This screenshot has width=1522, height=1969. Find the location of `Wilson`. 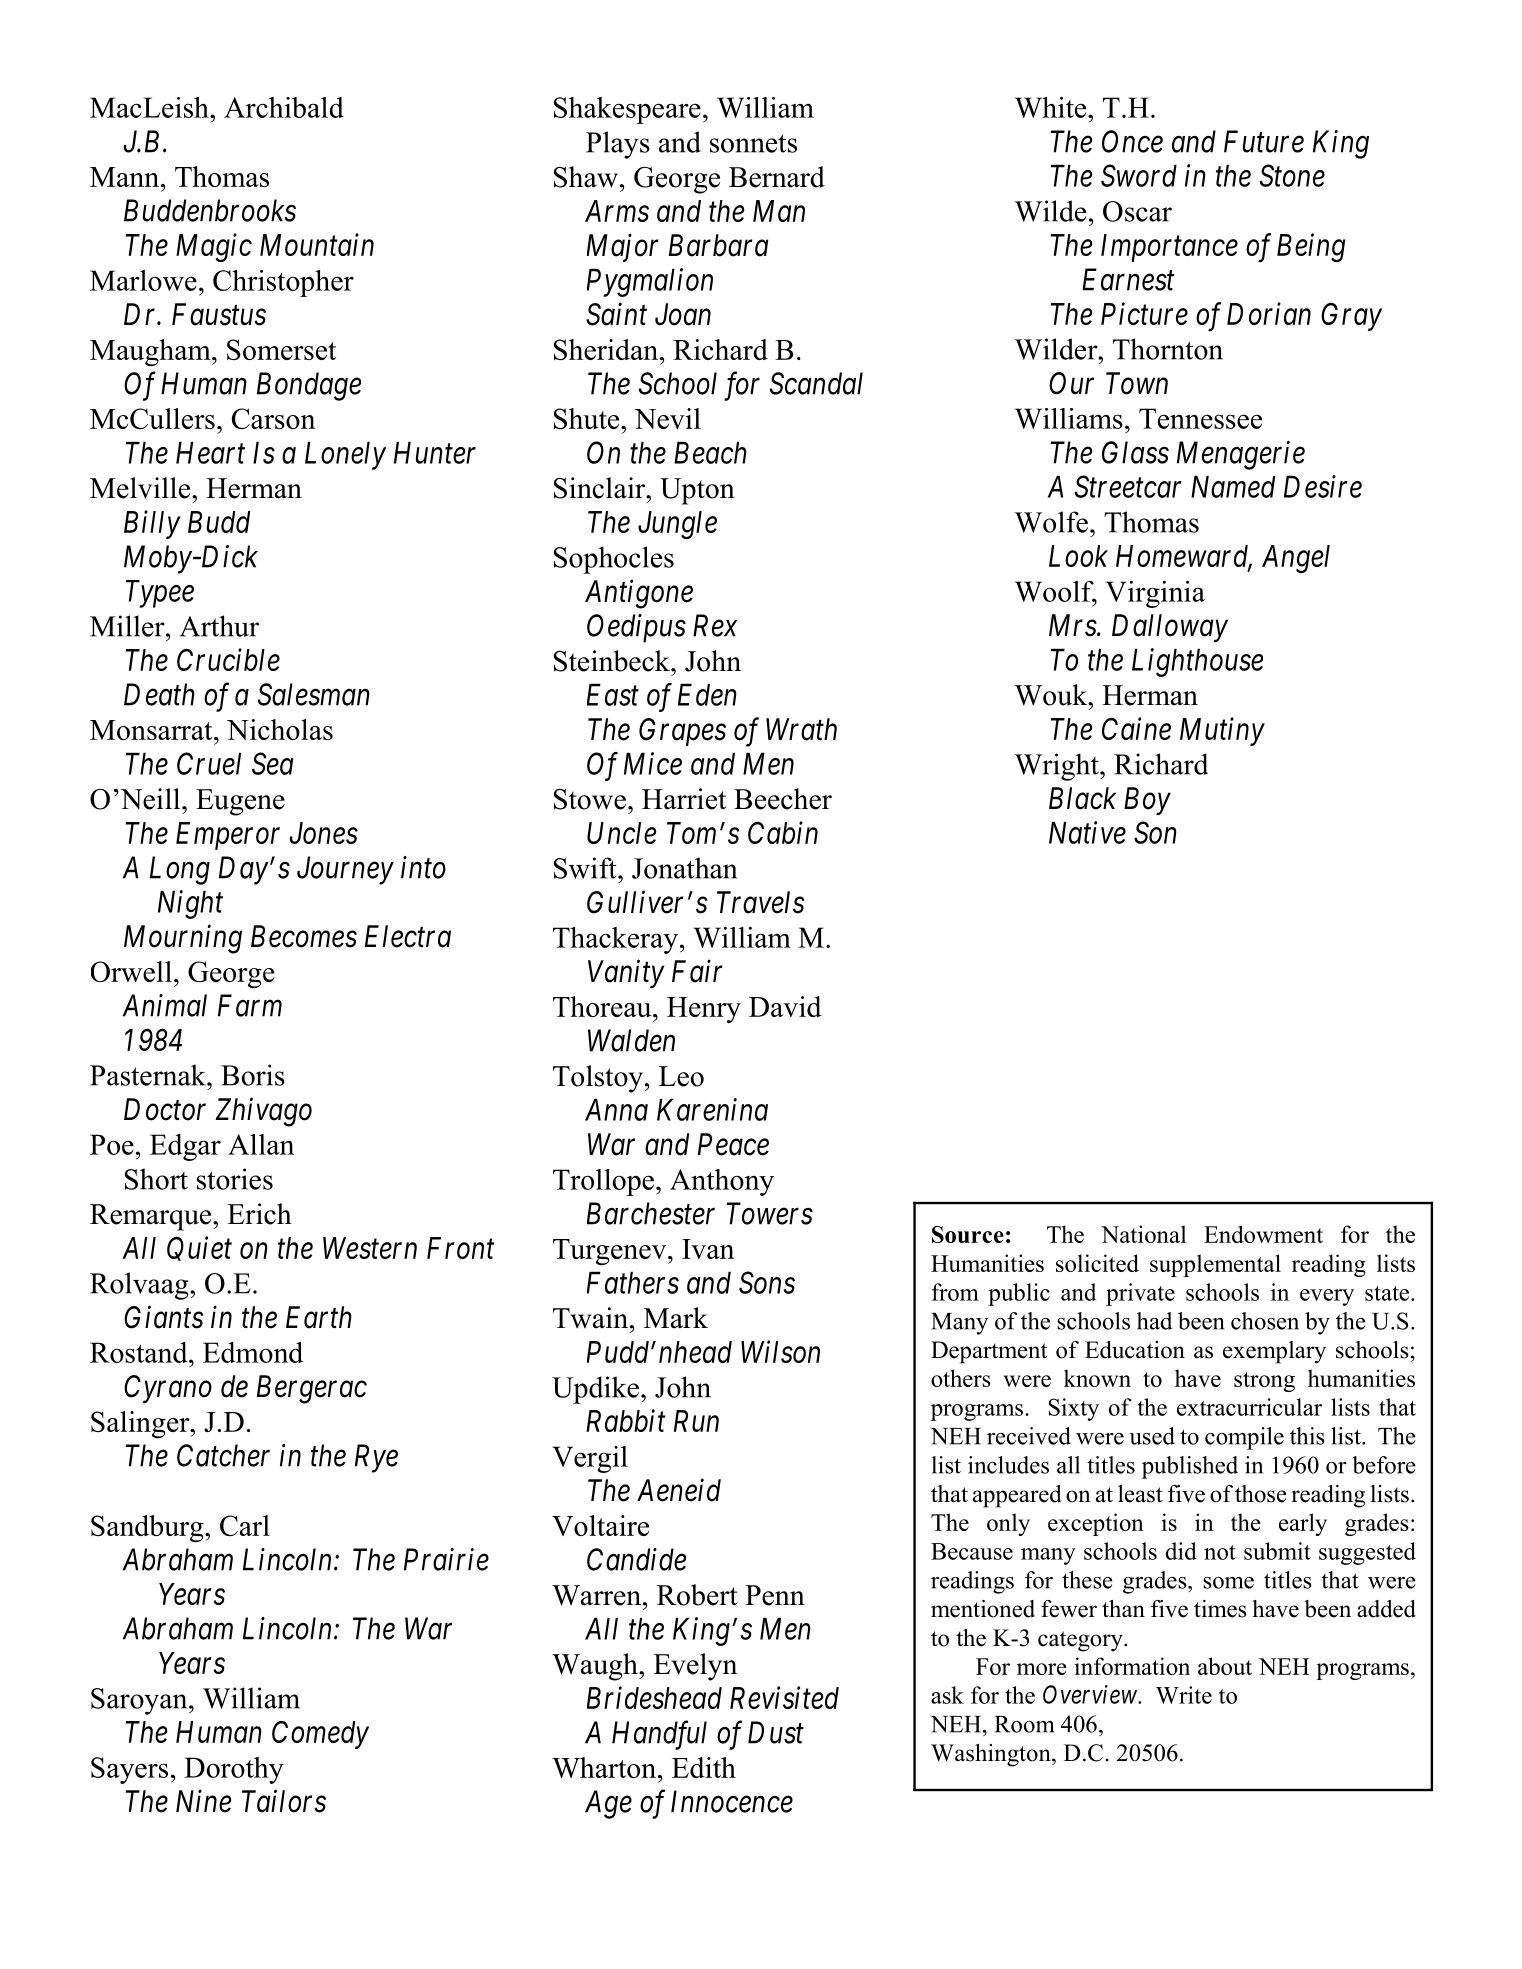

Wilson is located at coordinates (780, 1351).
